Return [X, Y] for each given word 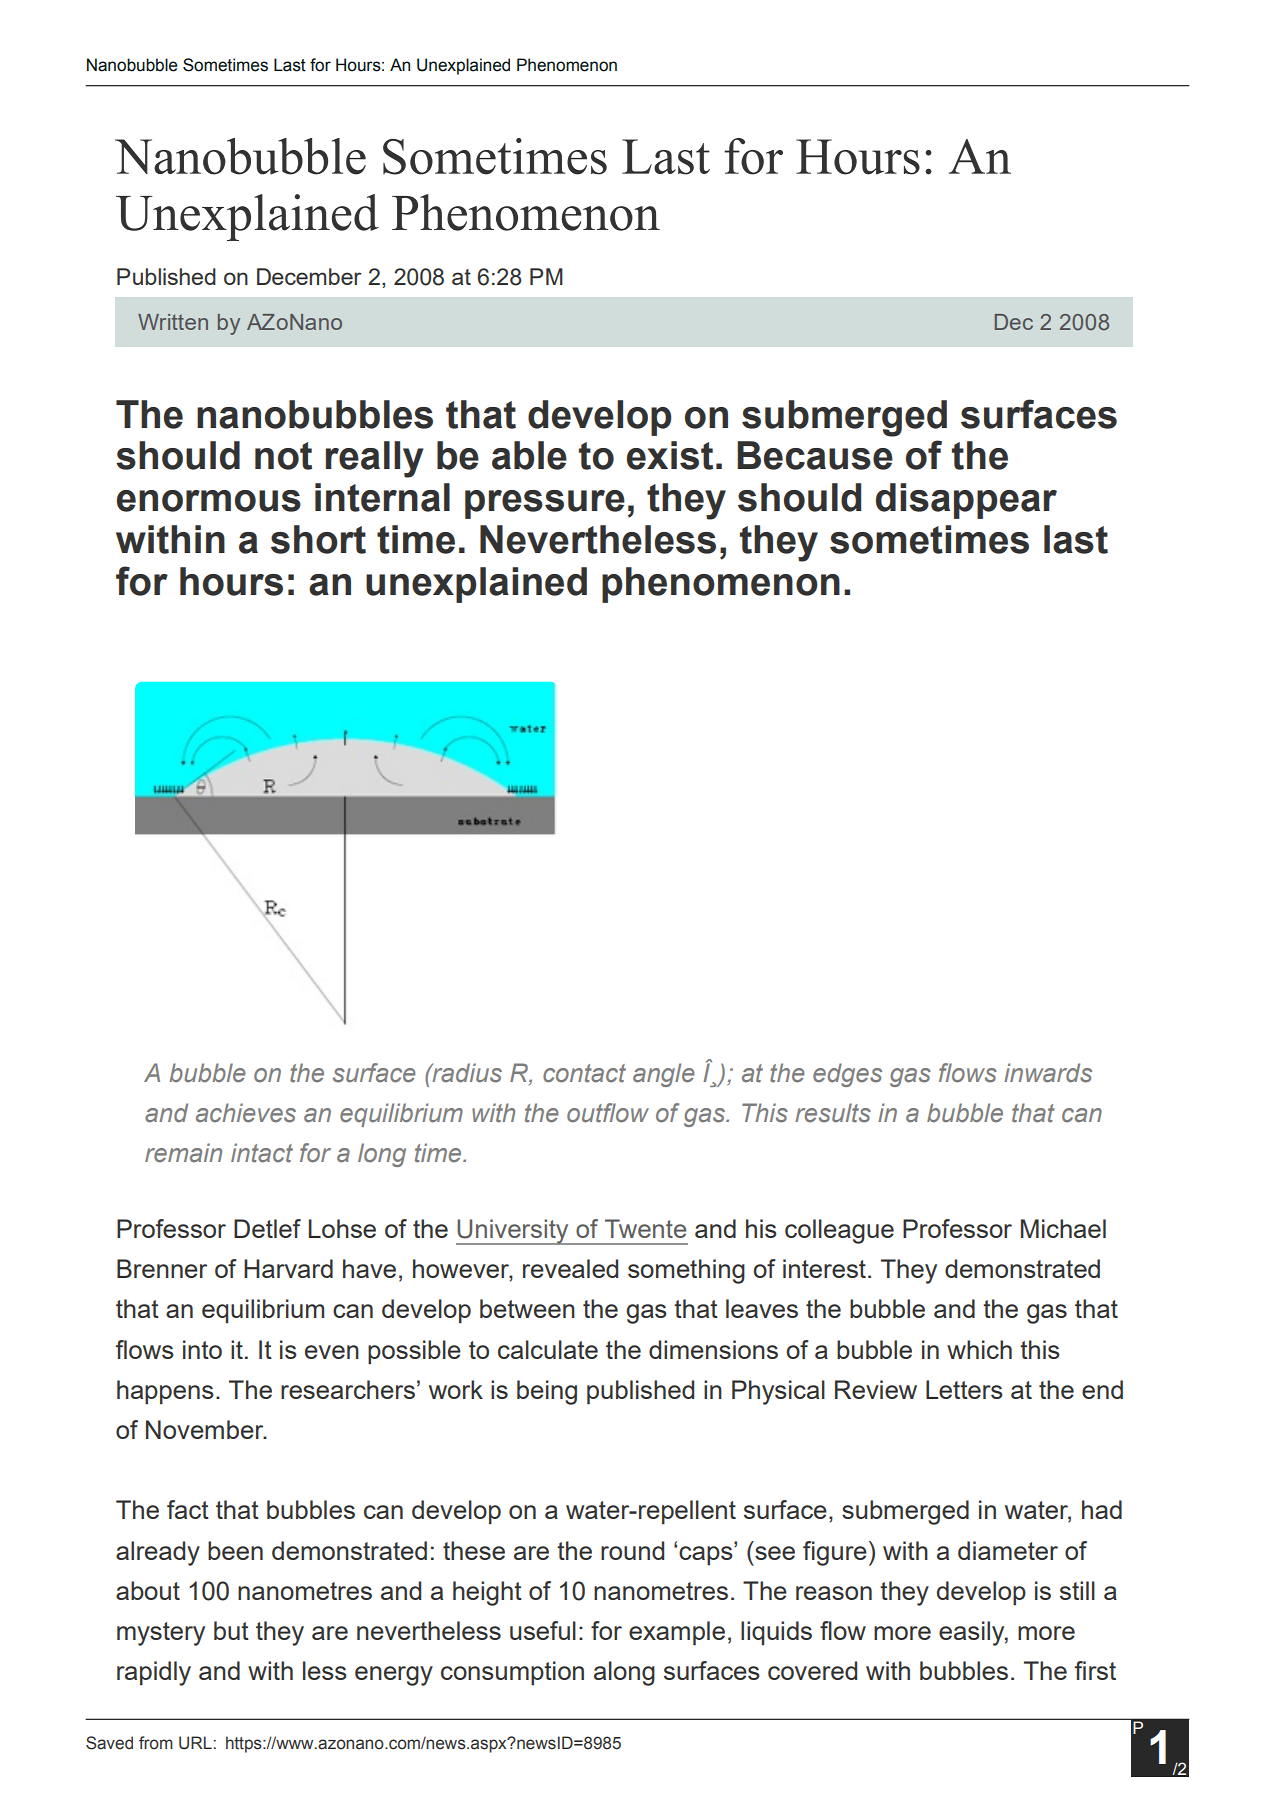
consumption [512, 1673]
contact [584, 1073]
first [1095, 1670]
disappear [966, 501]
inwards [1048, 1073]
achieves [246, 1113]
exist [670, 455]
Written [173, 322]
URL [195, 1743]
